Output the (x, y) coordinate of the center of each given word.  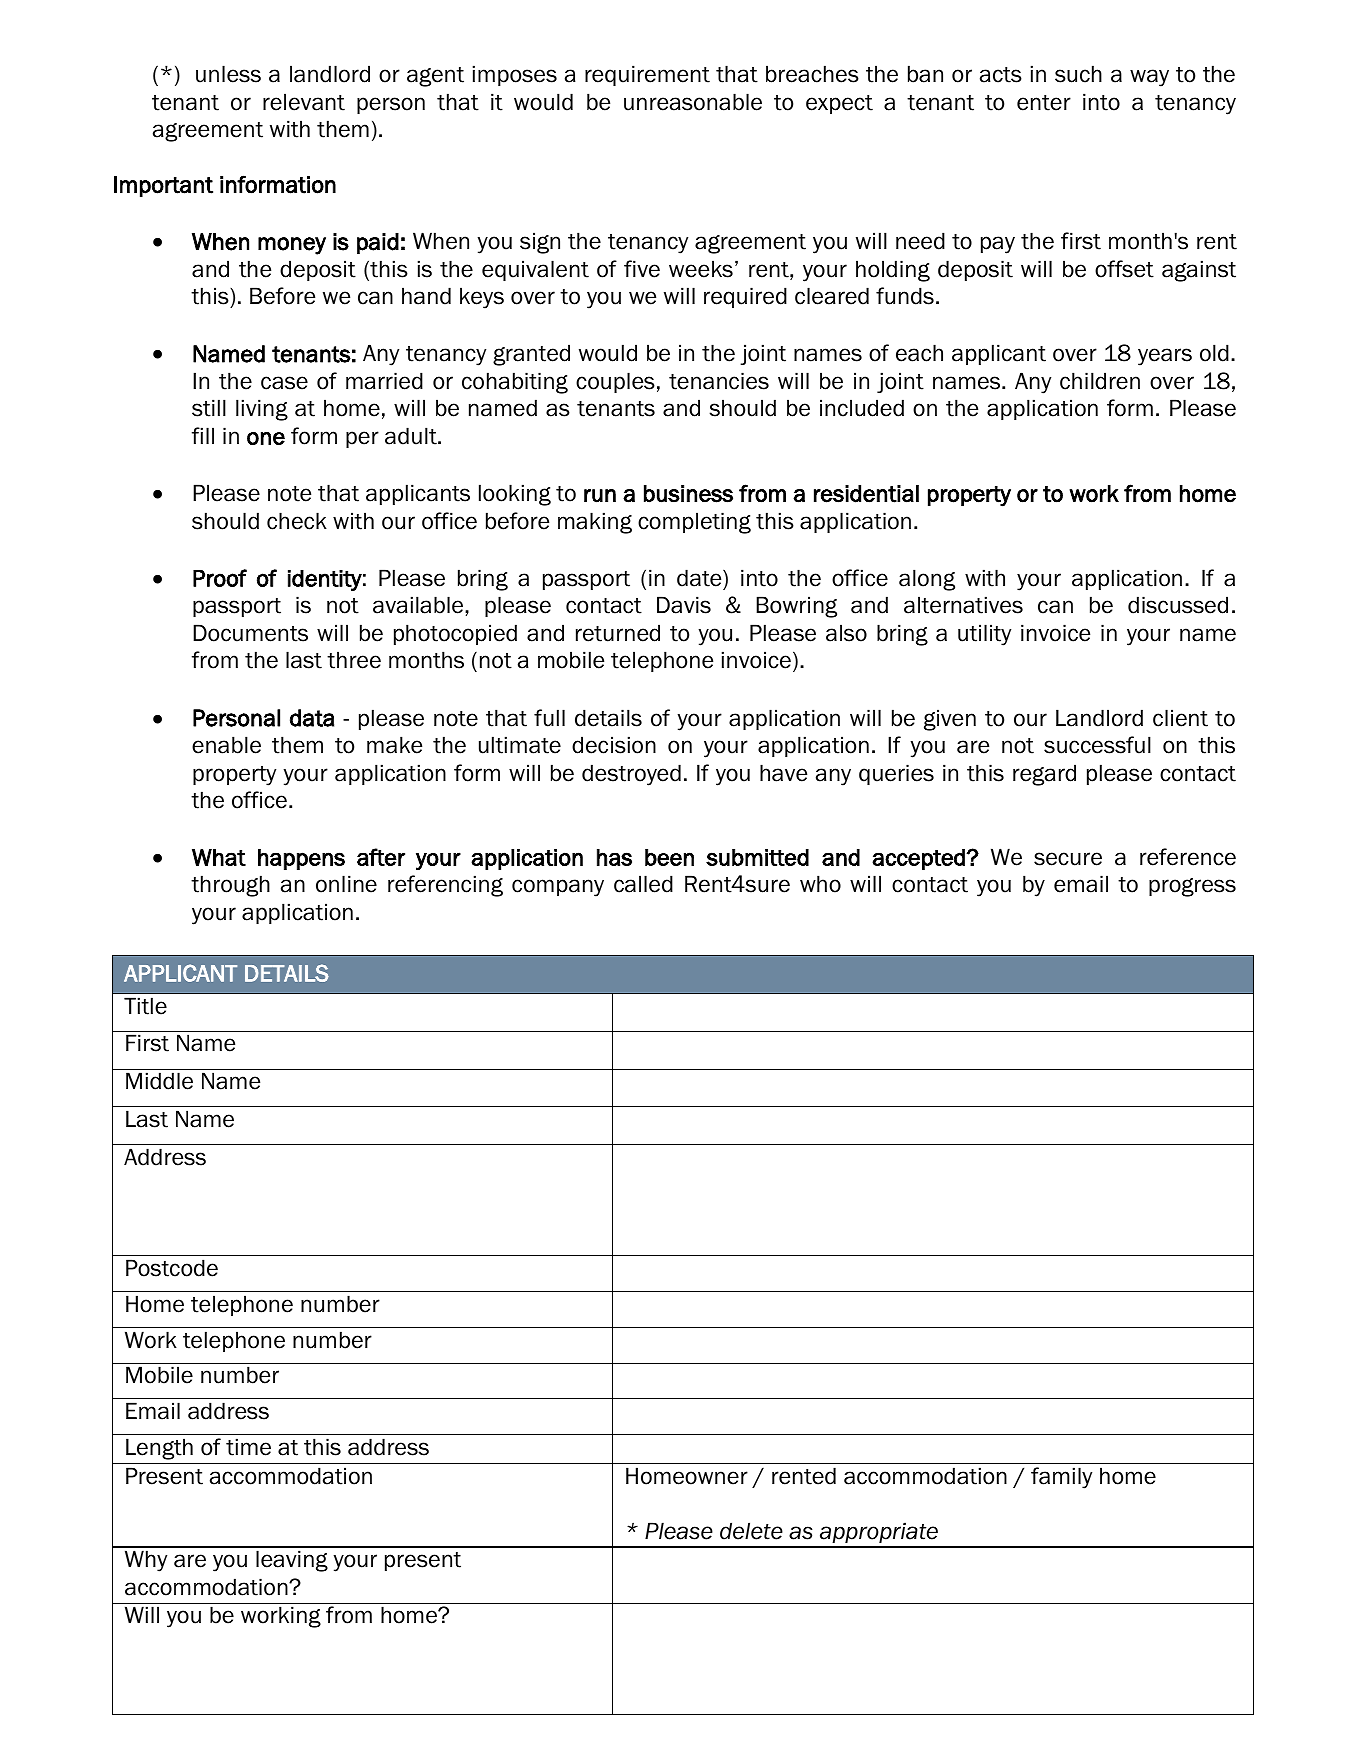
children (1100, 381)
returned (618, 633)
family (1061, 1478)
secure (1068, 859)
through (230, 886)
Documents (250, 633)
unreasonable (693, 102)
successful (1097, 745)
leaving (292, 1561)
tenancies (719, 381)
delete (751, 1531)
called (643, 884)
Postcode (172, 1268)
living (262, 410)
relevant (304, 102)
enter (1044, 103)
